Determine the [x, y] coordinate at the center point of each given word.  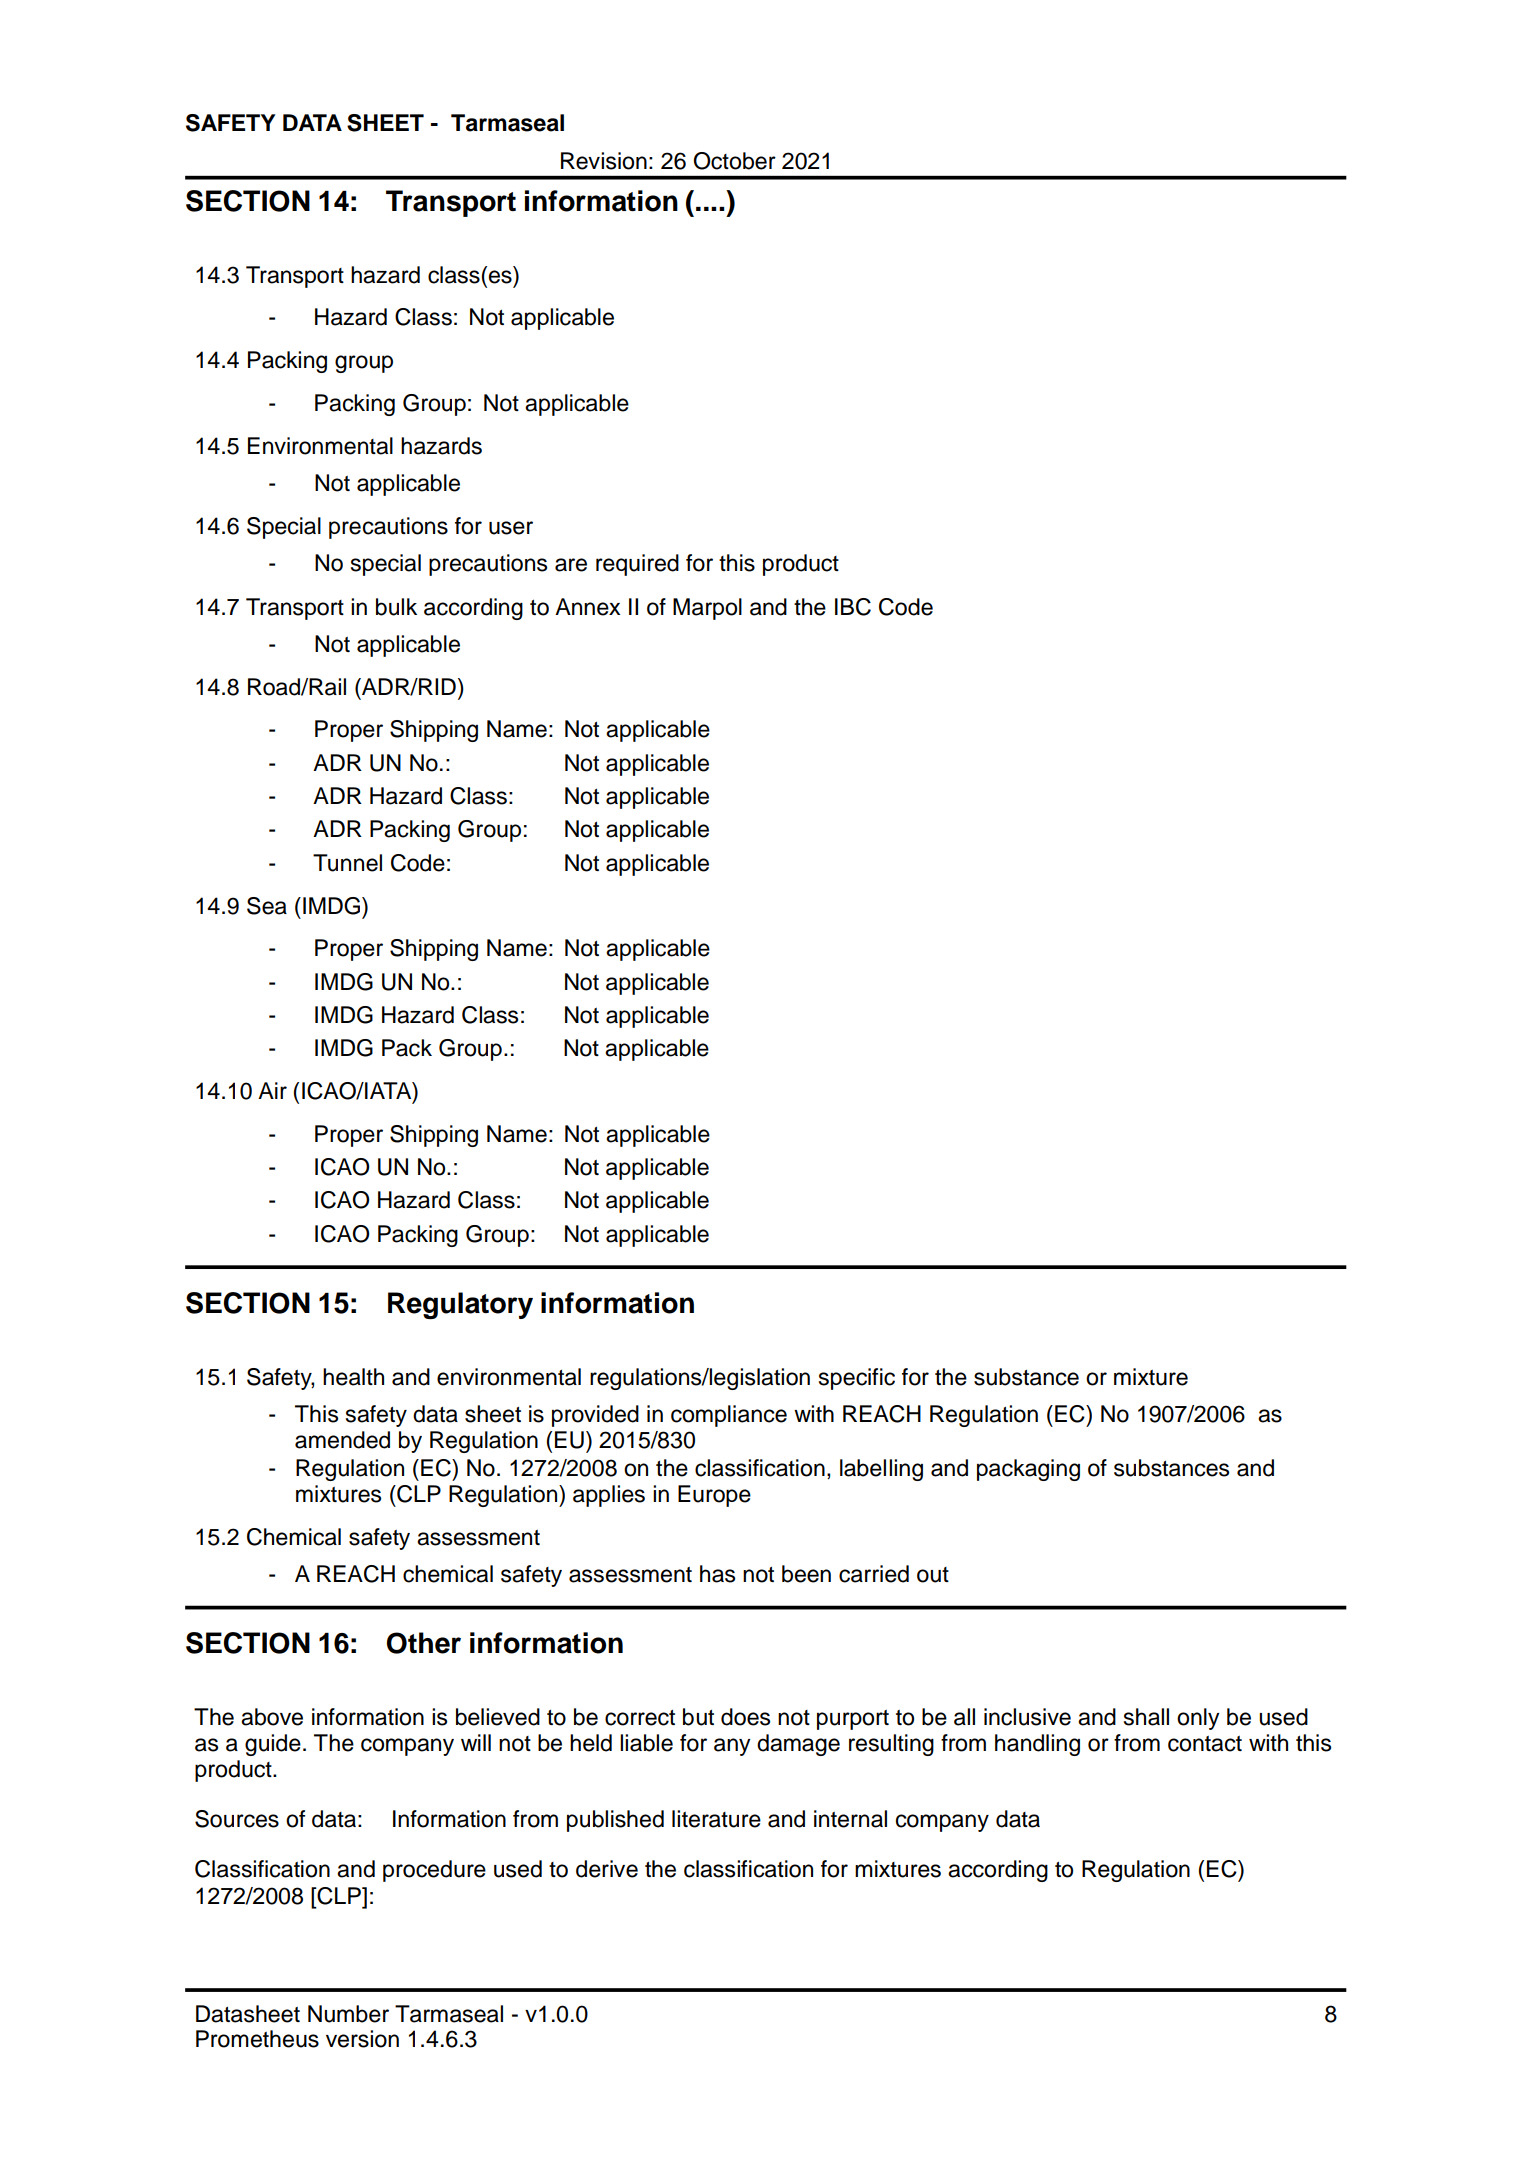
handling [1037, 1745]
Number [348, 2014]
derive [607, 1869]
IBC [853, 607]
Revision [604, 161]
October [734, 161]
